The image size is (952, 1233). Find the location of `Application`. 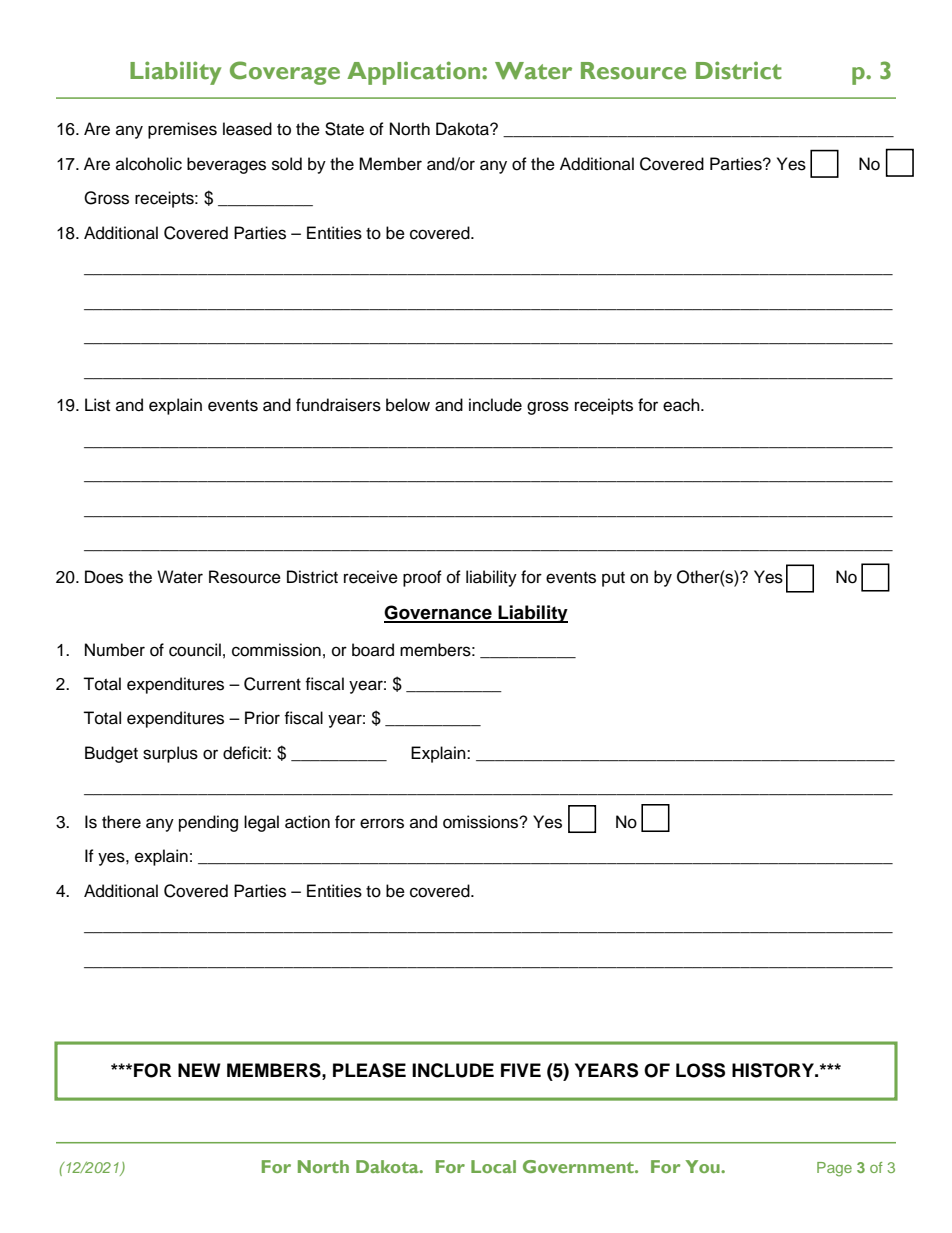

Application is located at coordinates (415, 73).
